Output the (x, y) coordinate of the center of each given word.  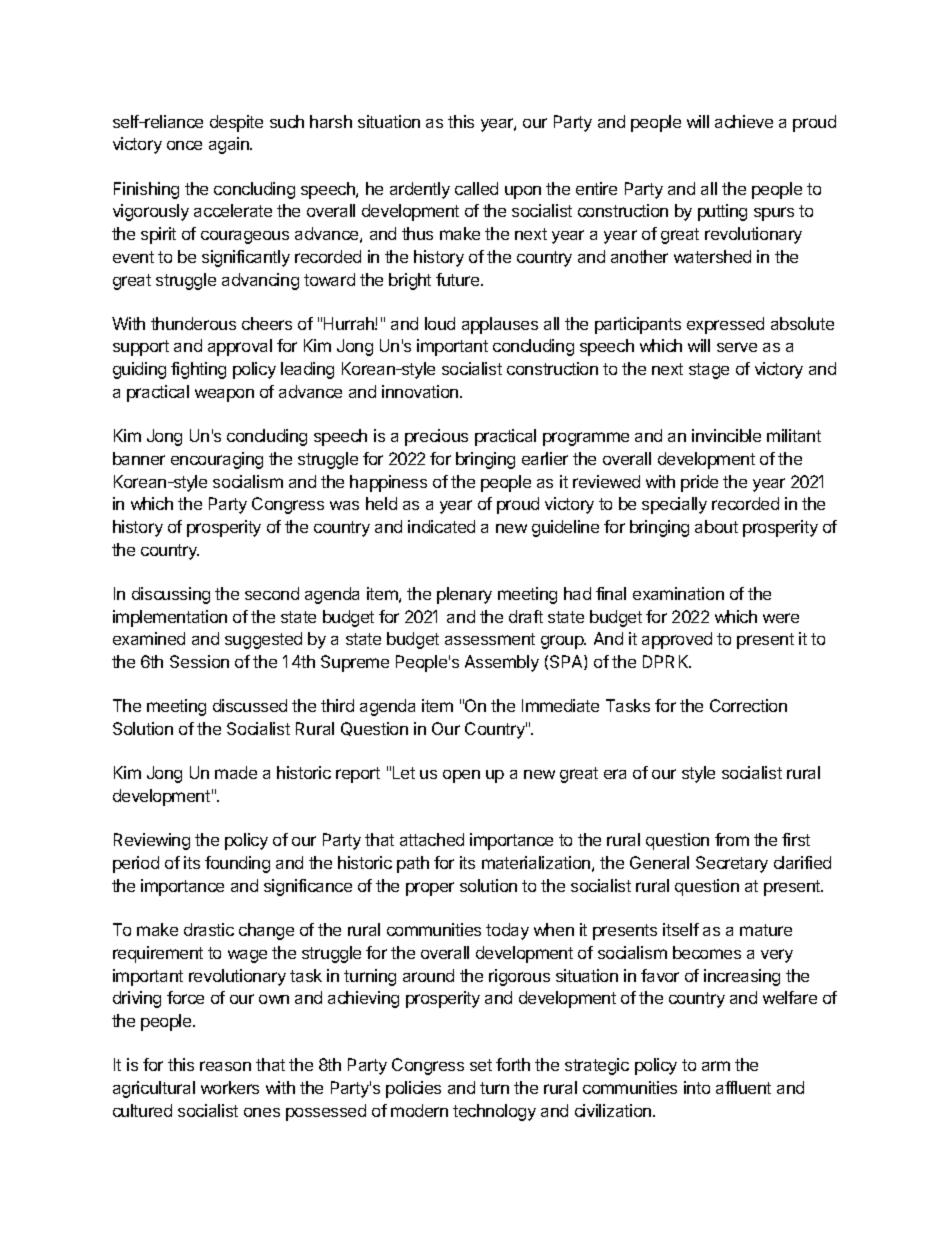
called (476, 188)
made (236, 772)
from (732, 839)
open (461, 776)
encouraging (217, 460)
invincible (726, 435)
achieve (744, 121)
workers (230, 1087)
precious (436, 437)
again (230, 145)
